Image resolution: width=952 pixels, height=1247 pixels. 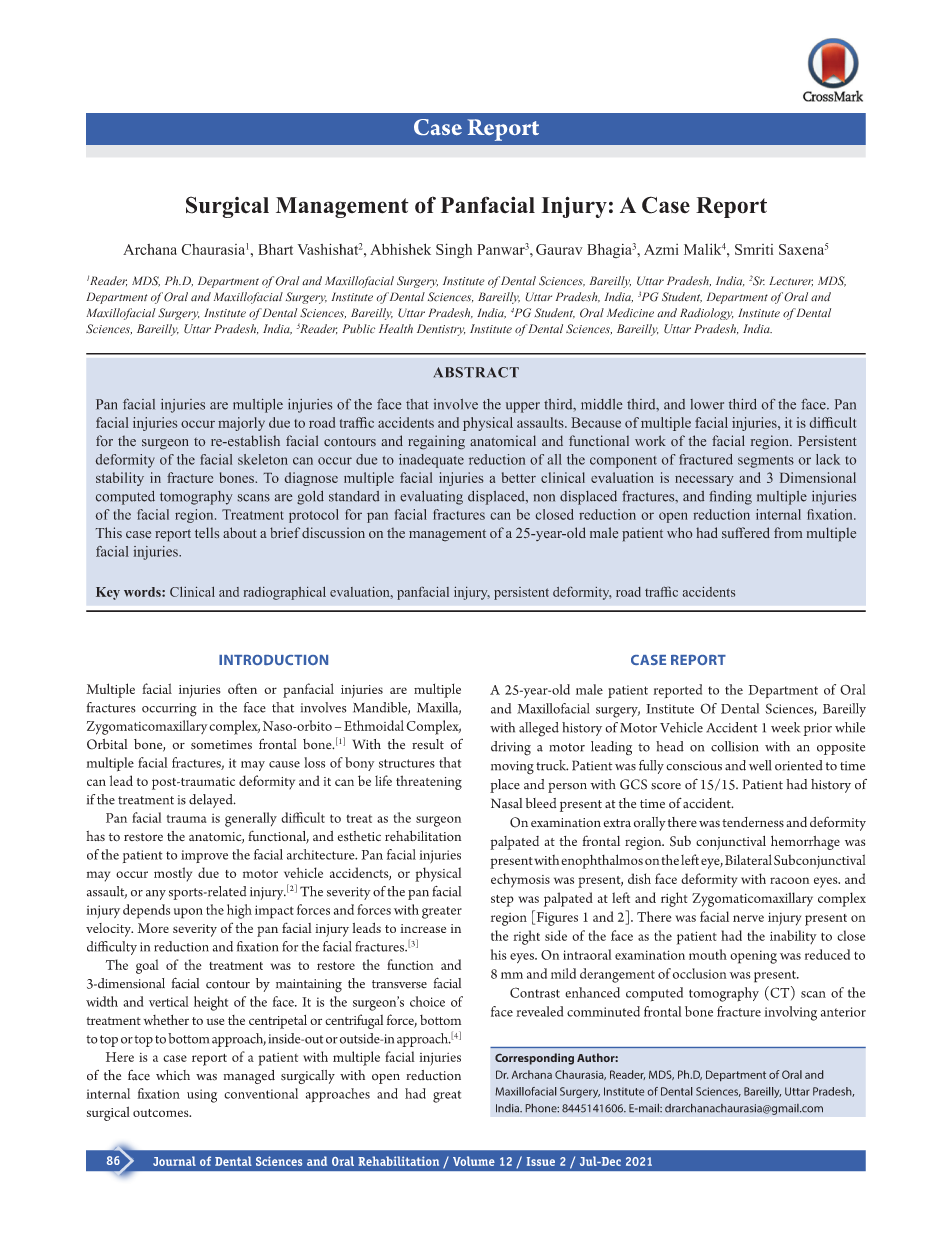 What do you see at coordinates (791, 281) in the screenshot?
I see `Lecturer` at bounding box center [791, 281].
